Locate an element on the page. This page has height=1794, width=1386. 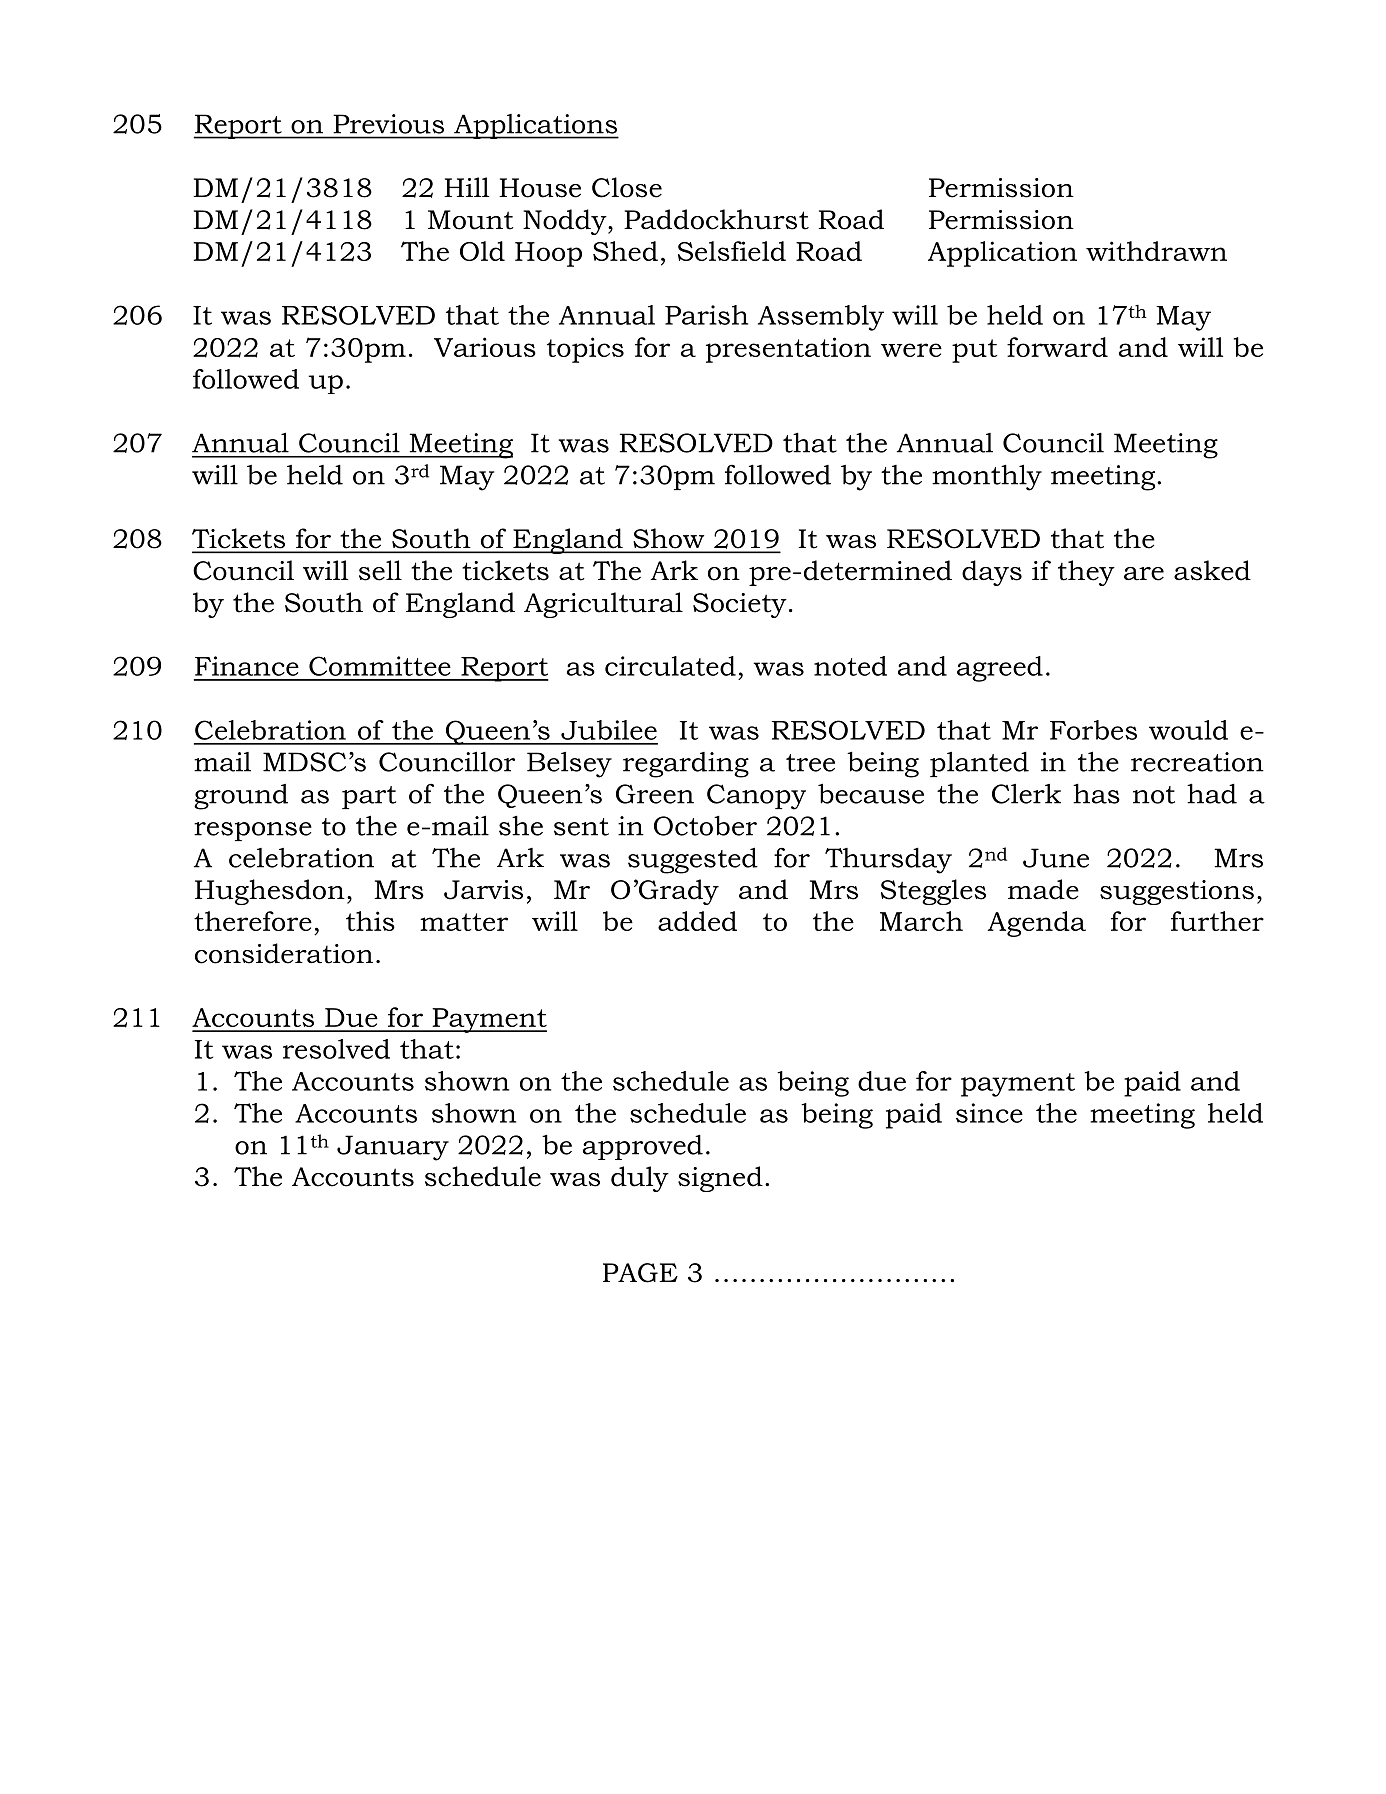
signed is located at coordinates (720, 1179).
